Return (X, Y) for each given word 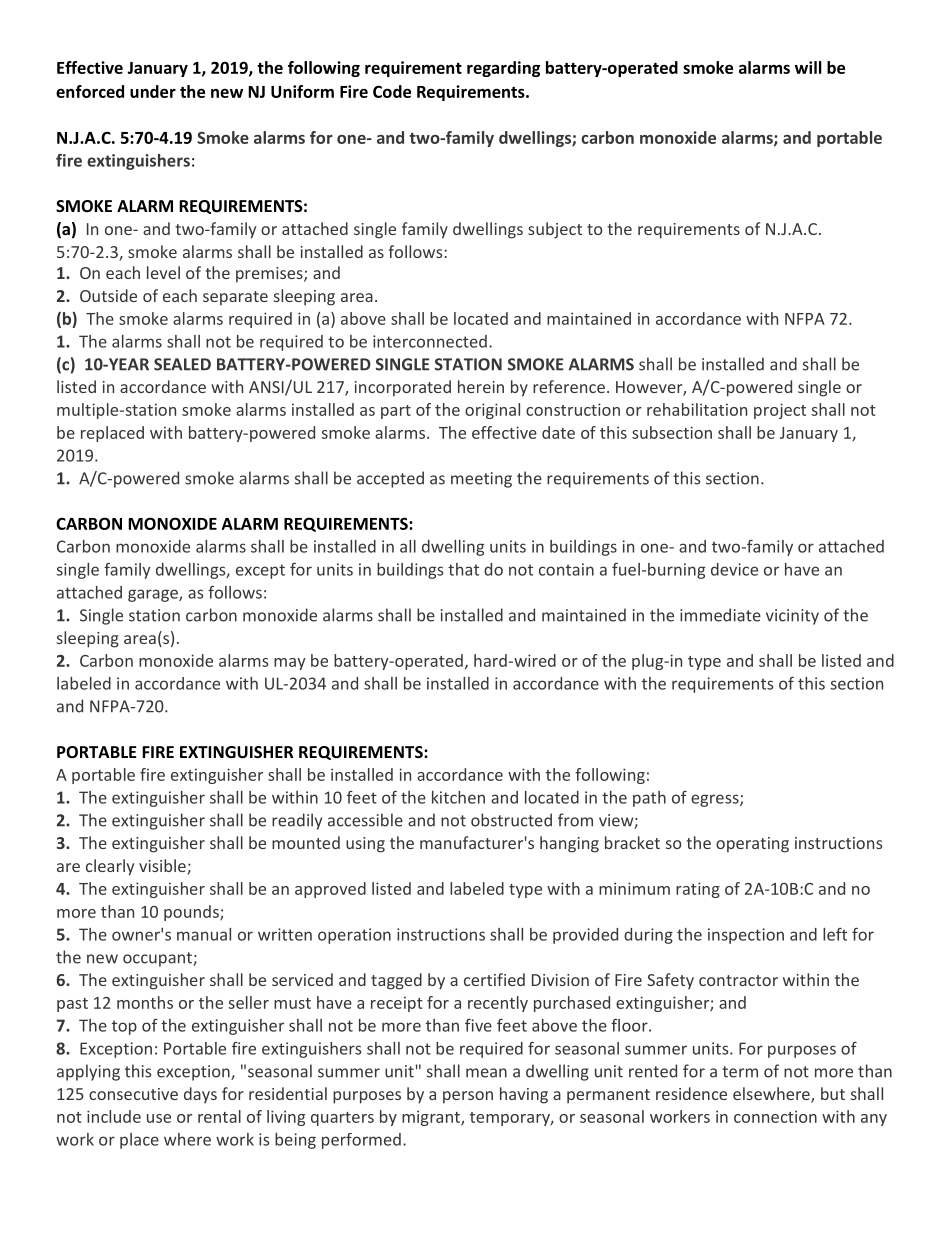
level (163, 272)
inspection (746, 936)
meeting (481, 480)
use (159, 1118)
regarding (503, 69)
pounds (192, 913)
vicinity (792, 617)
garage (154, 595)
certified (494, 979)
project (780, 411)
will (808, 67)
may (290, 664)
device (734, 569)
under (153, 91)
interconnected (430, 341)
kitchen (458, 797)
